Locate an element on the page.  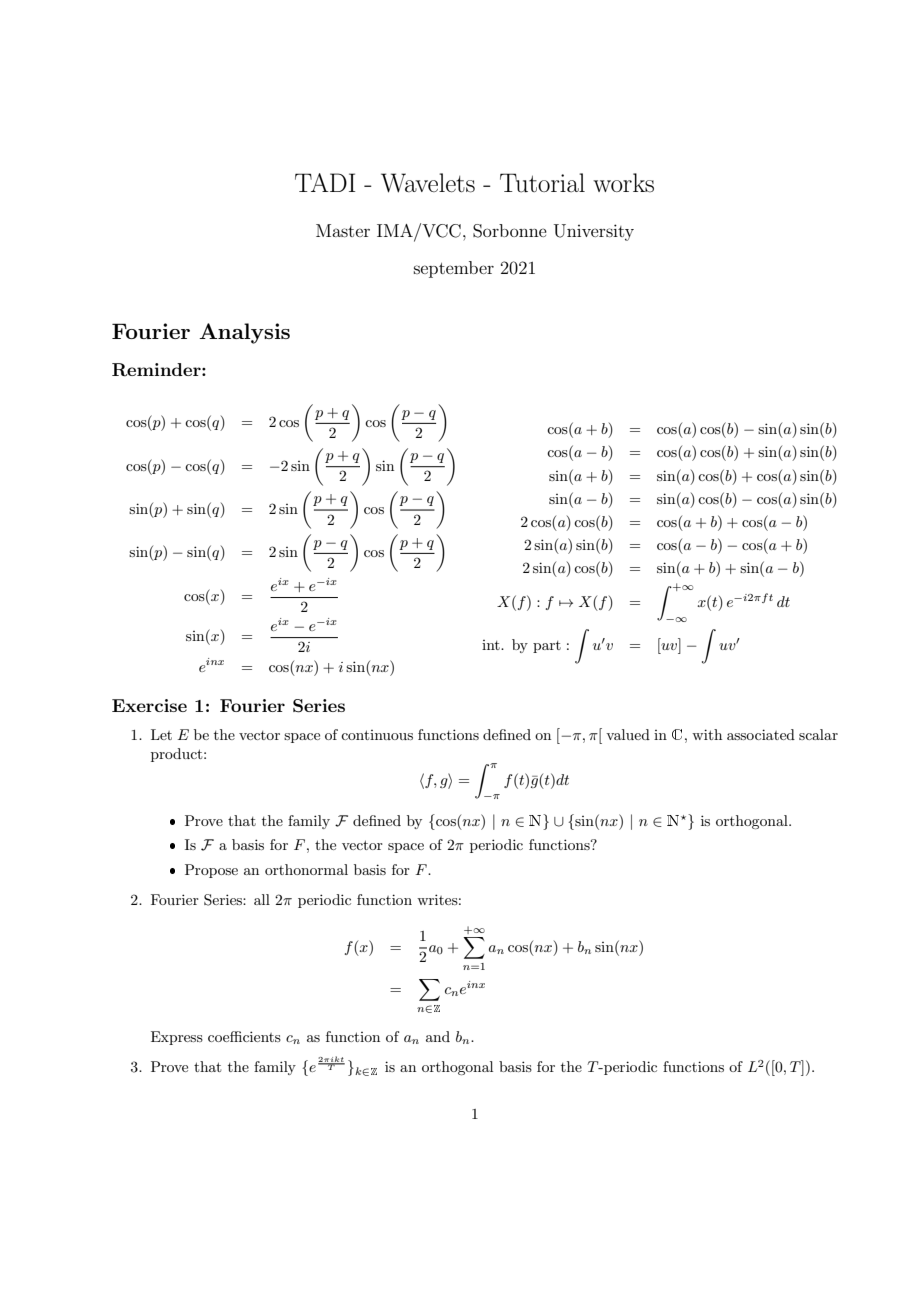
coefficients is located at coordinates (244, 1036).
